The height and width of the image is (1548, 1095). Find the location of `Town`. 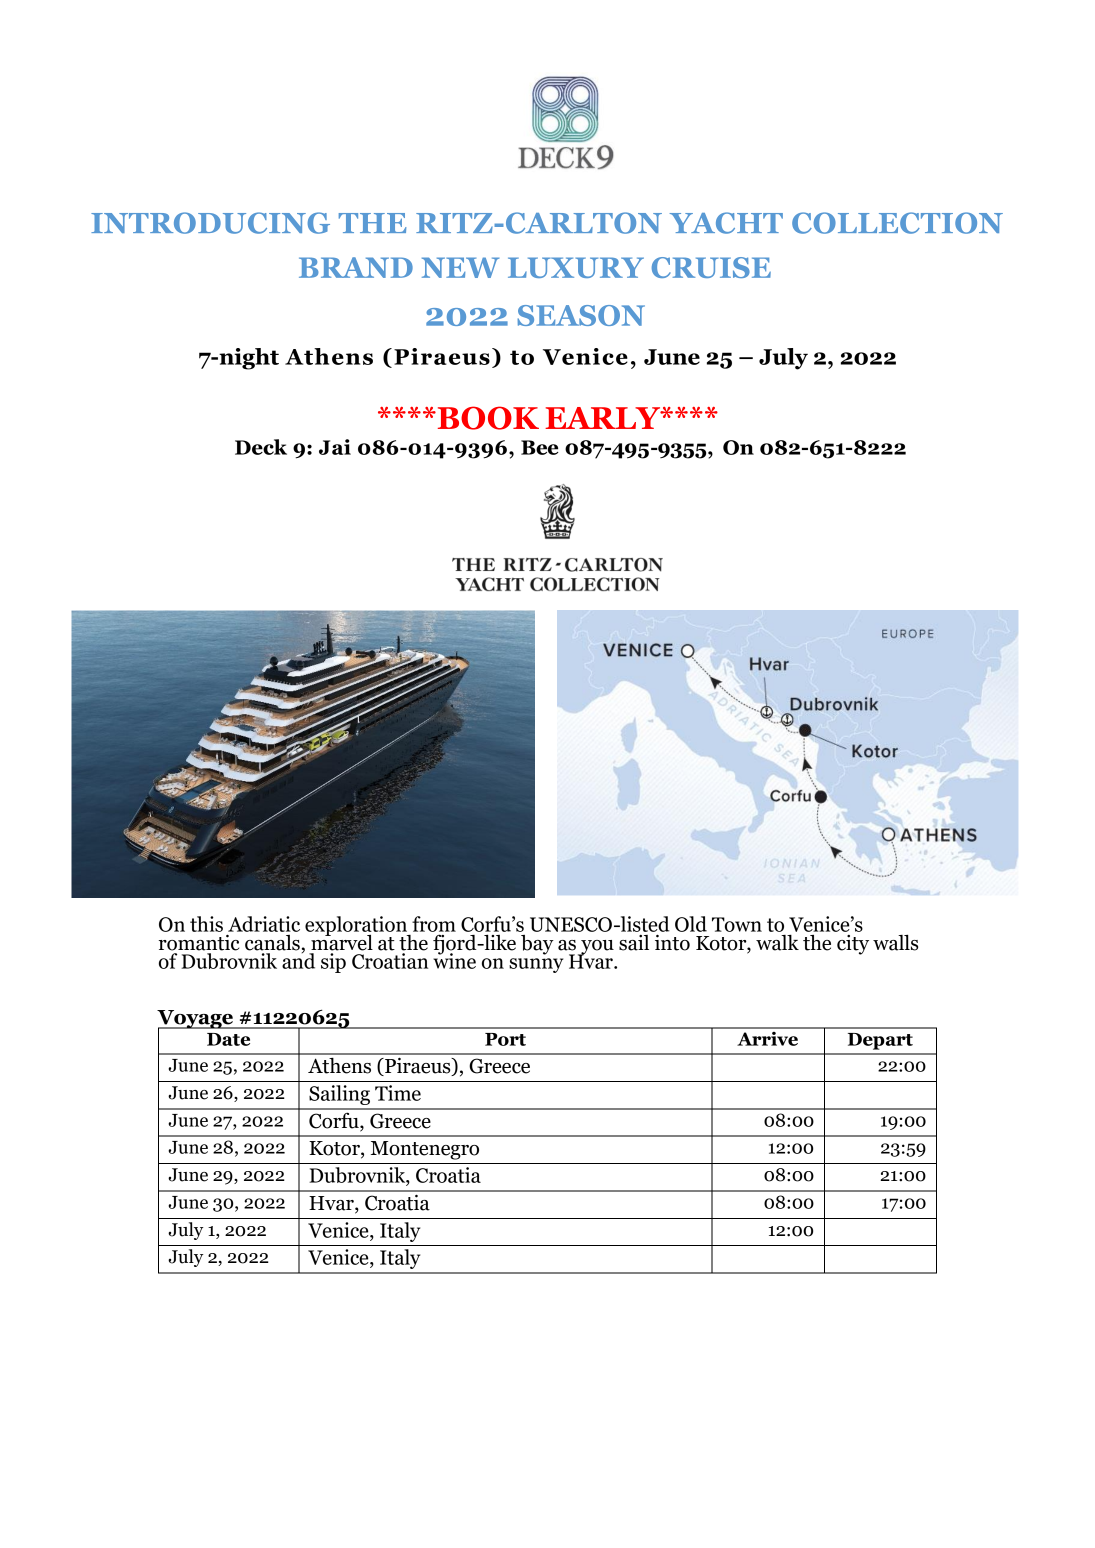

Town is located at coordinates (737, 924).
